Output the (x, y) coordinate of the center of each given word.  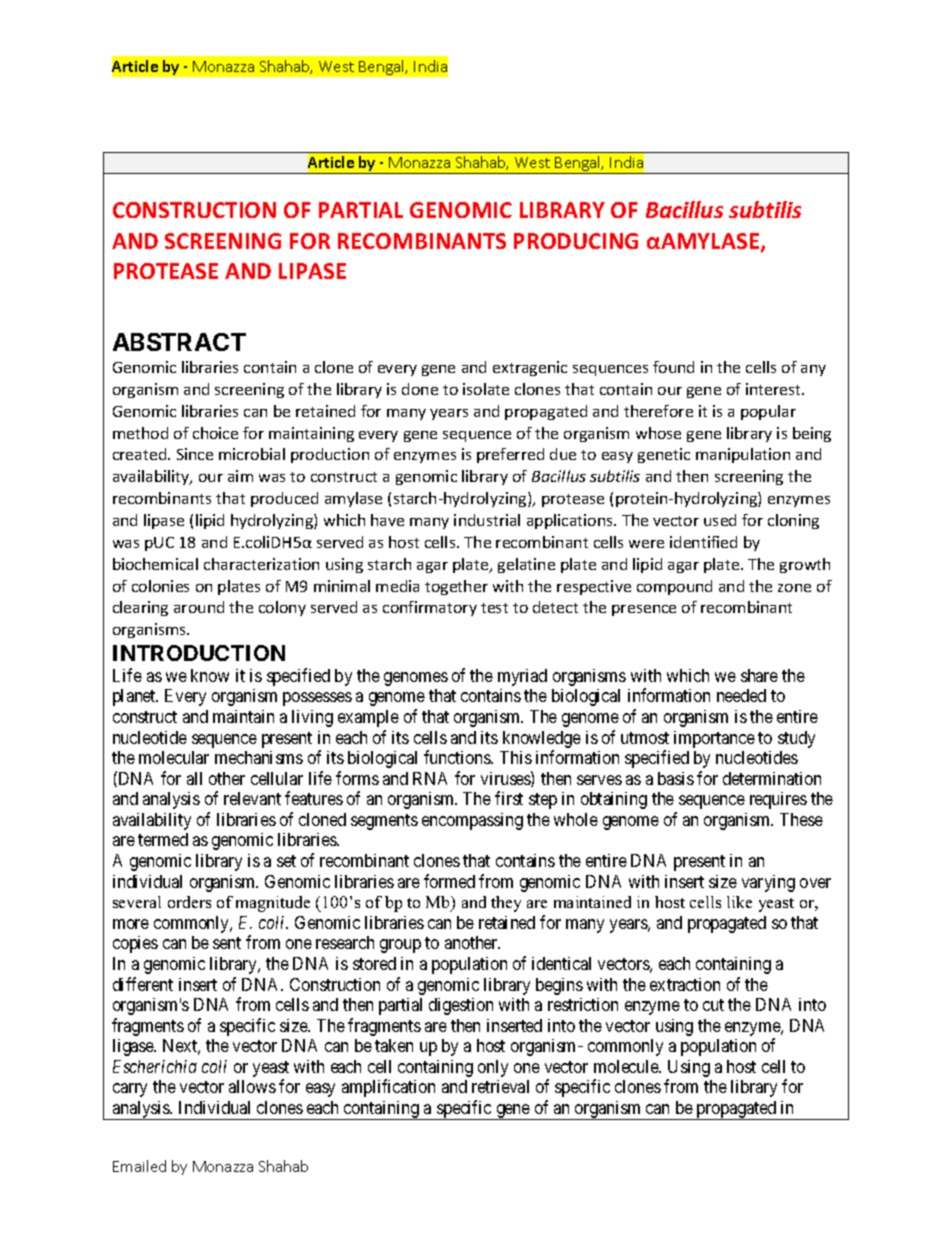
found (673, 367)
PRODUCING (576, 241)
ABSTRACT (179, 342)
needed (741, 695)
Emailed (139, 1166)
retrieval (500, 1086)
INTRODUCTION (199, 653)
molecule (627, 1066)
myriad (522, 677)
